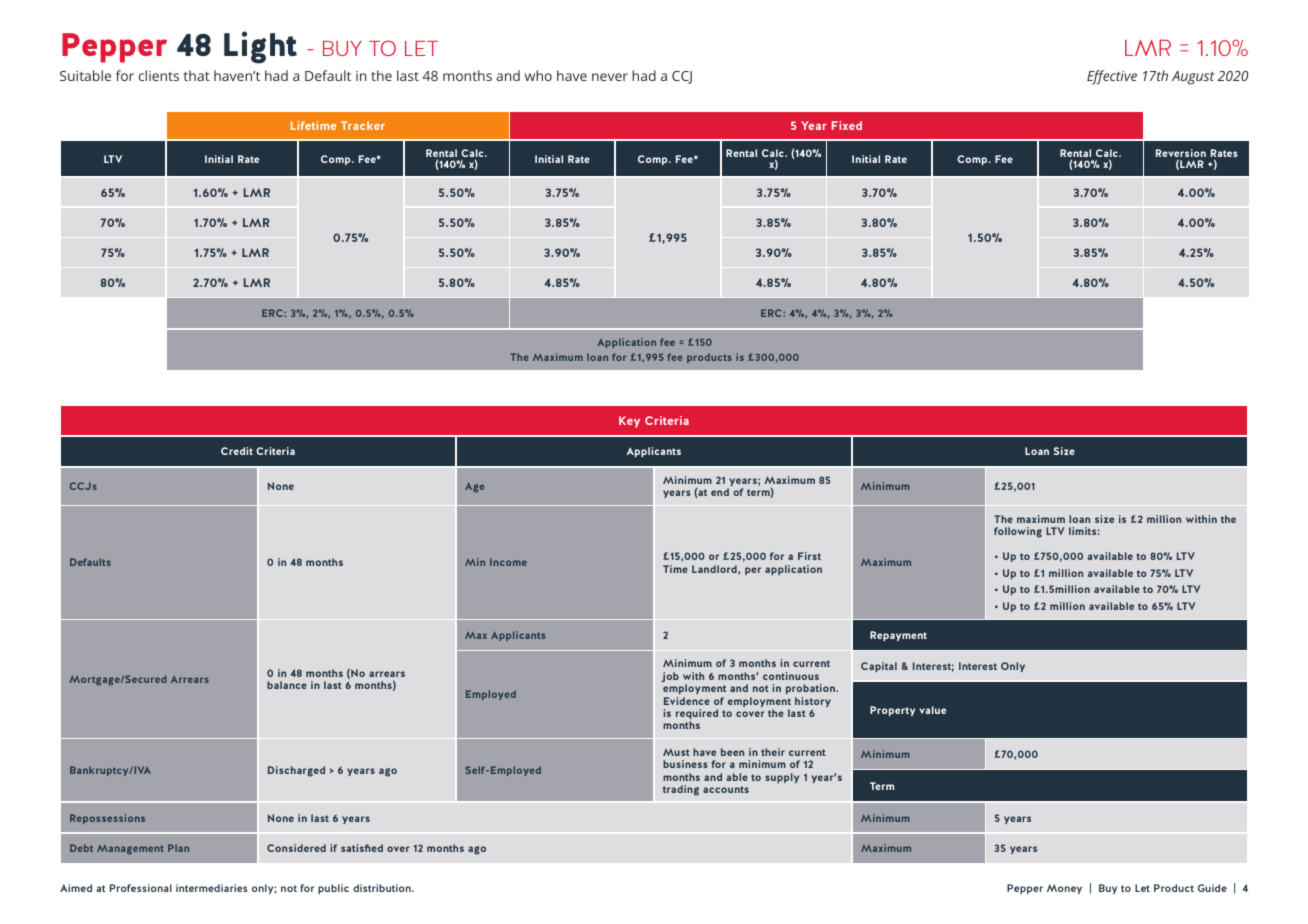 The width and height of the image is (1308, 924). I want to click on never, so click(610, 77).
